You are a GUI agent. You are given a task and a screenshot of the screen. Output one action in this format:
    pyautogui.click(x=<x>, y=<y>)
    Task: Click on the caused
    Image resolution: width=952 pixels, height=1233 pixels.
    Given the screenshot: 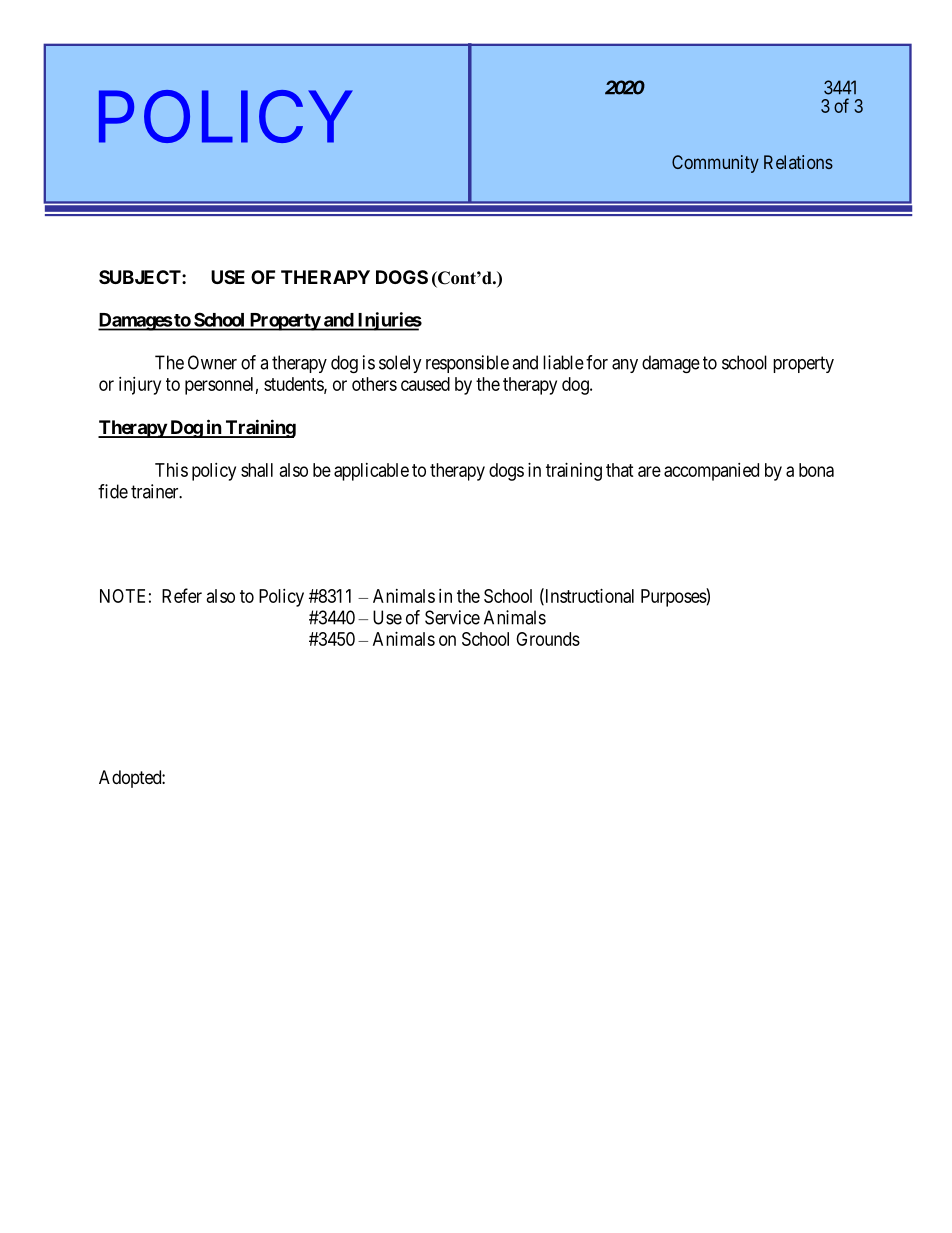 What is the action you would take?
    pyautogui.click(x=425, y=384)
